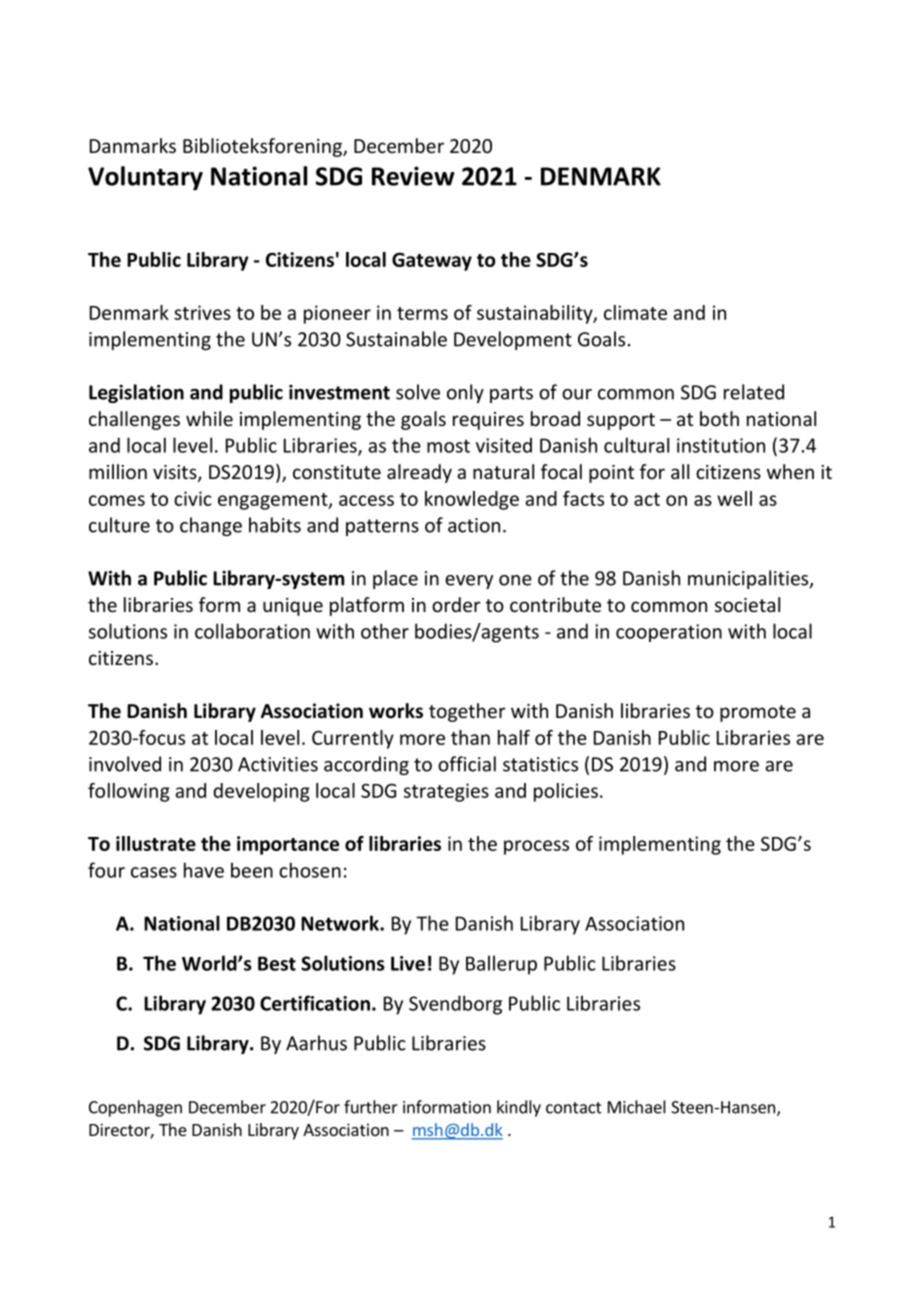 The image size is (924, 1308). Describe the element at coordinates (472, 500) in the screenshot. I see `knowledge` at that location.
